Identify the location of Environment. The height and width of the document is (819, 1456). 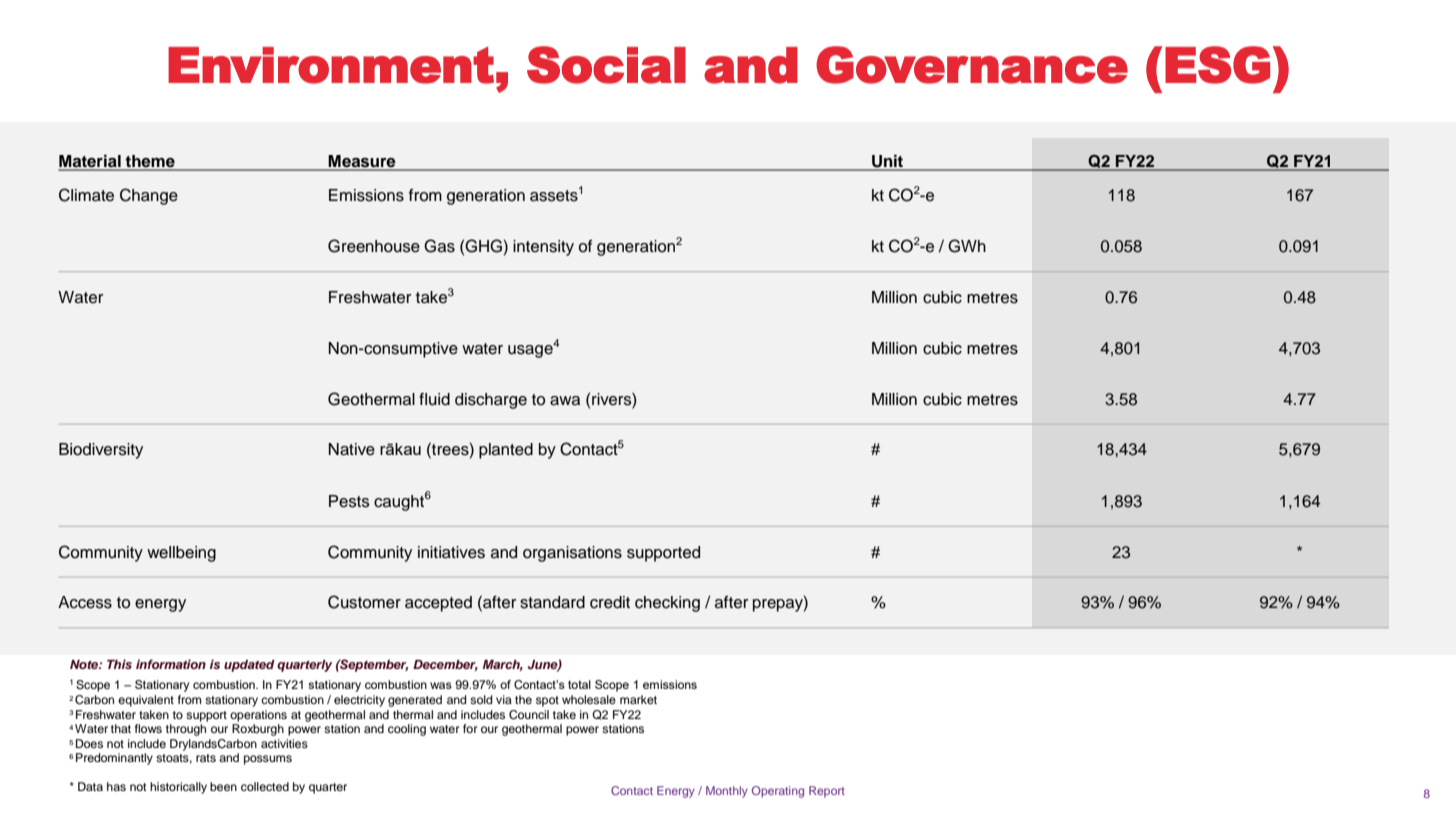
(331, 65).
